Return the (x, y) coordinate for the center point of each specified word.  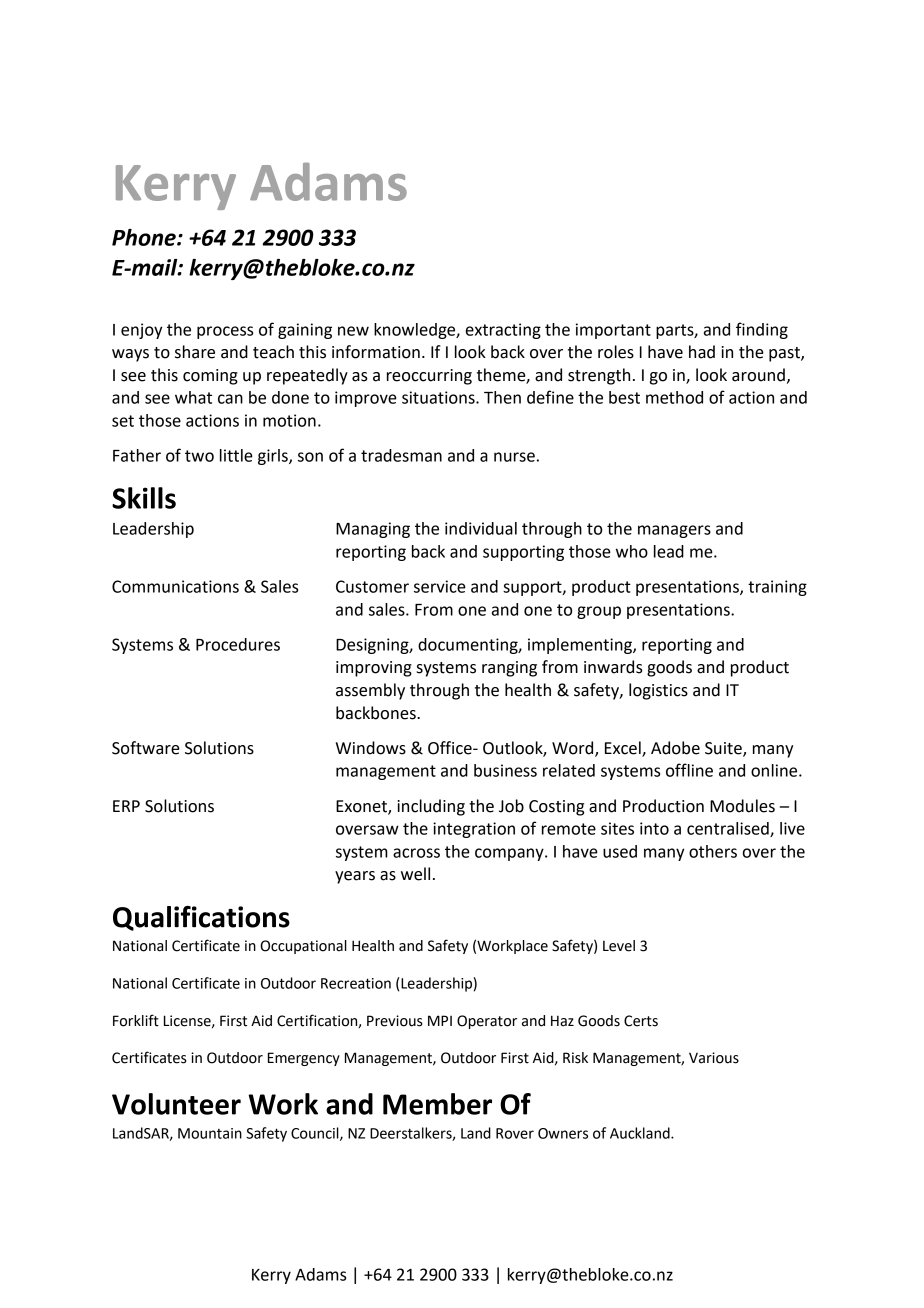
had (702, 352)
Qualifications (201, 918)
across (416, 853)
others (713, 851)
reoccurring (429, 377)
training (777, 588)
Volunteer (176, 1104)
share (195, 352)
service (440, 586)
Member (437, 1104)
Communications (175, 586)
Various (714, 1058)
